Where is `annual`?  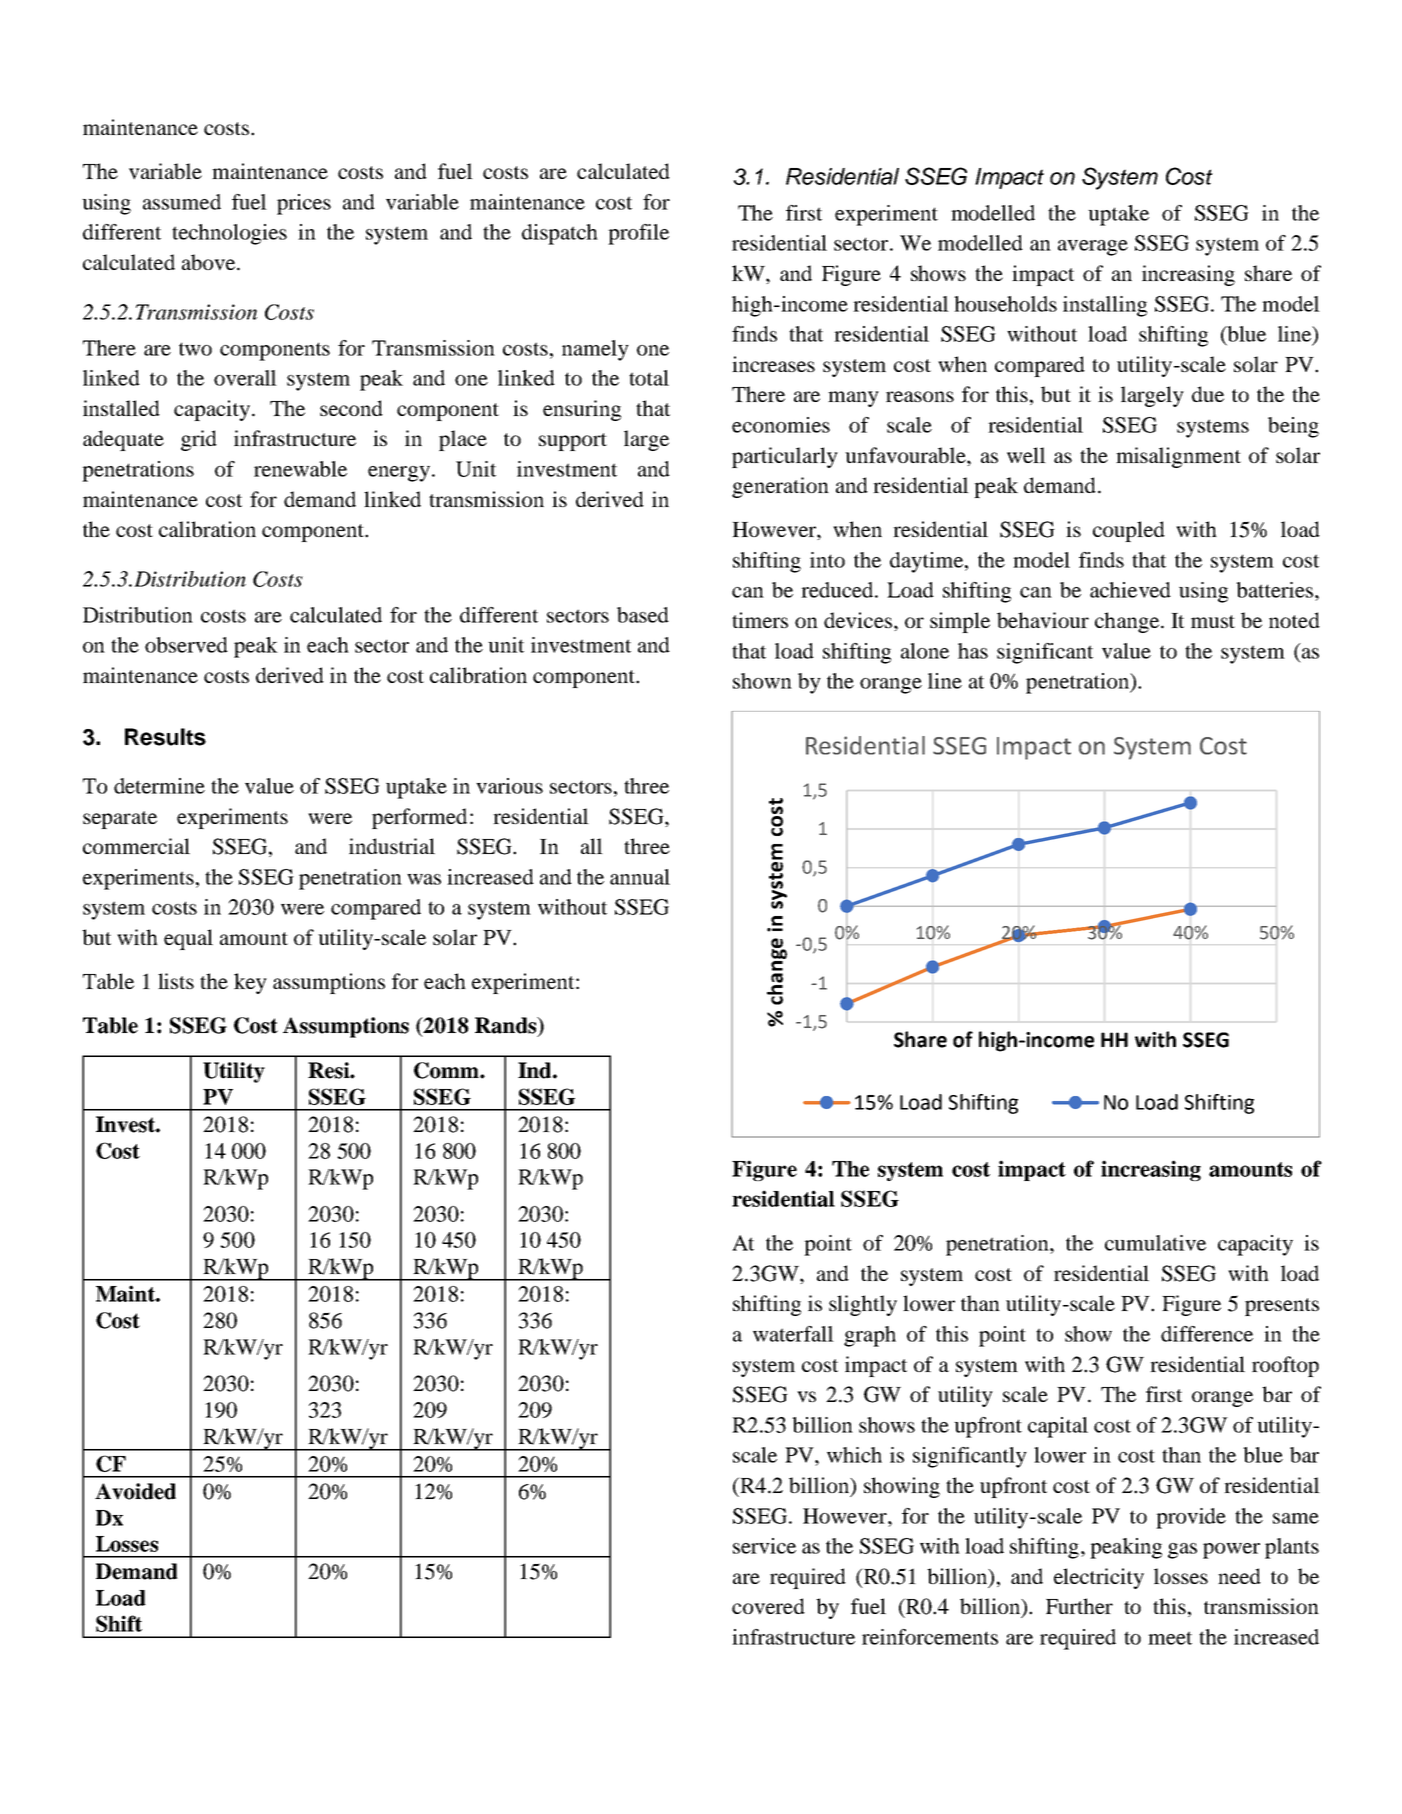 annual is located at coordinates (640, 877).
